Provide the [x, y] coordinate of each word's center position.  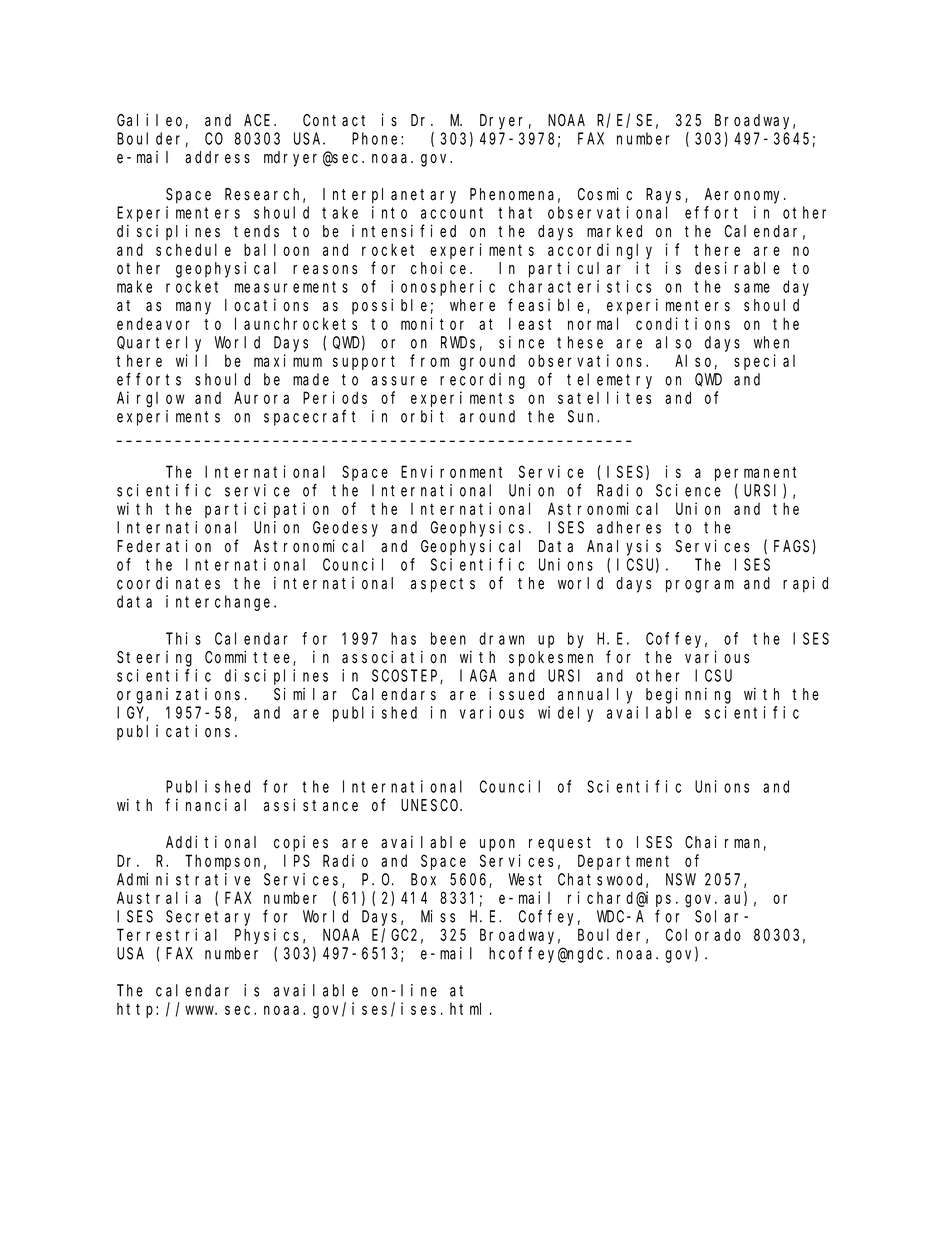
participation [267, 510]
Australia [159, 897]
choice [441, 268]
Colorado [703, 934]
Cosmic [605, 194]
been [448, 638]
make [134, 286]
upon [497, 845]
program [700, 586]
